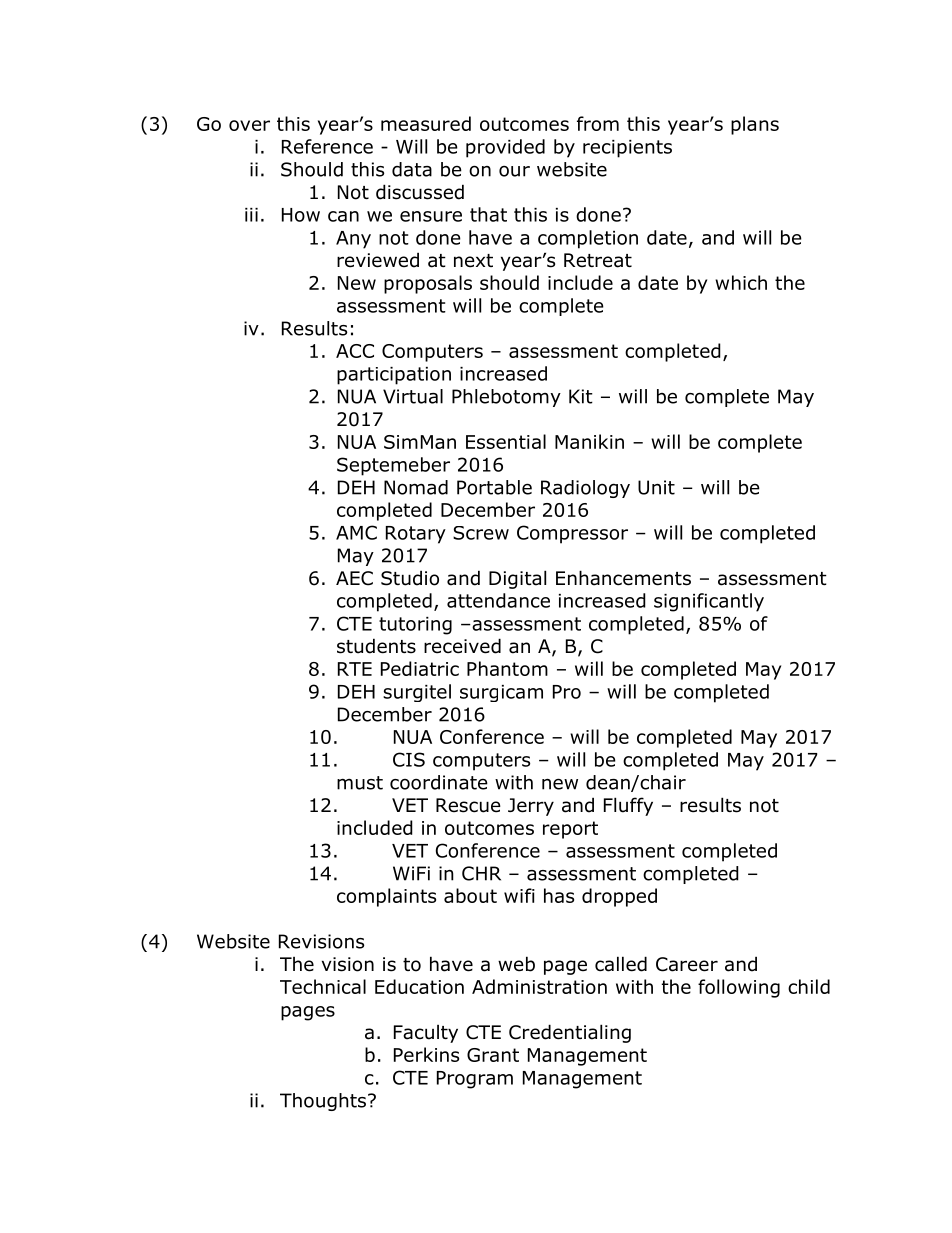 This image has height=1233, width=952. I want to click on significantly, so click(709, 602).
